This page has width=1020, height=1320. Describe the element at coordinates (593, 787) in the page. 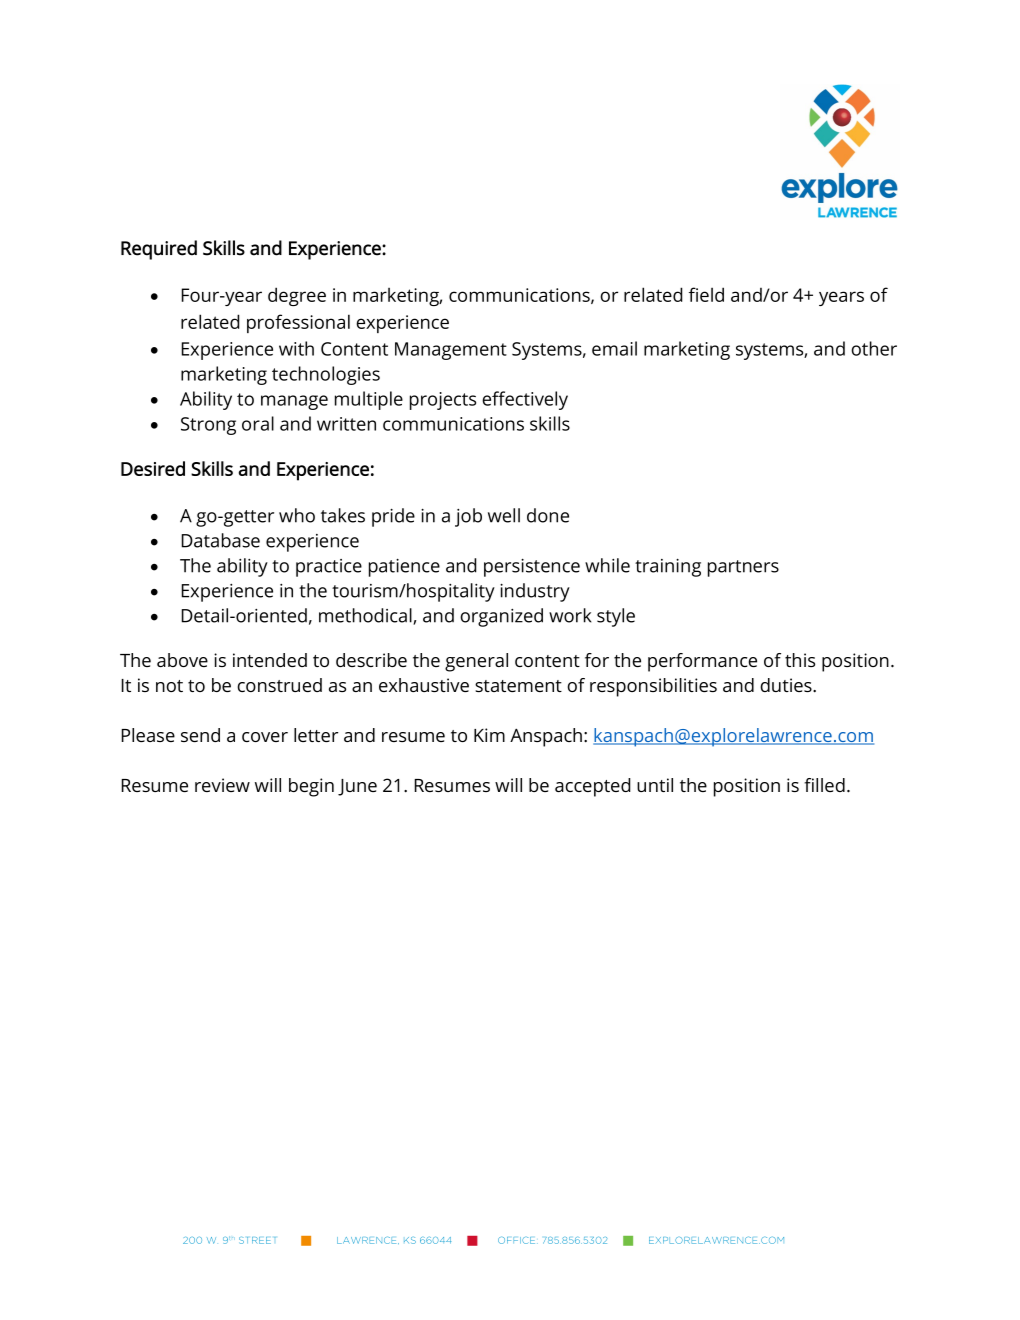

I see `accepted` at that location.
